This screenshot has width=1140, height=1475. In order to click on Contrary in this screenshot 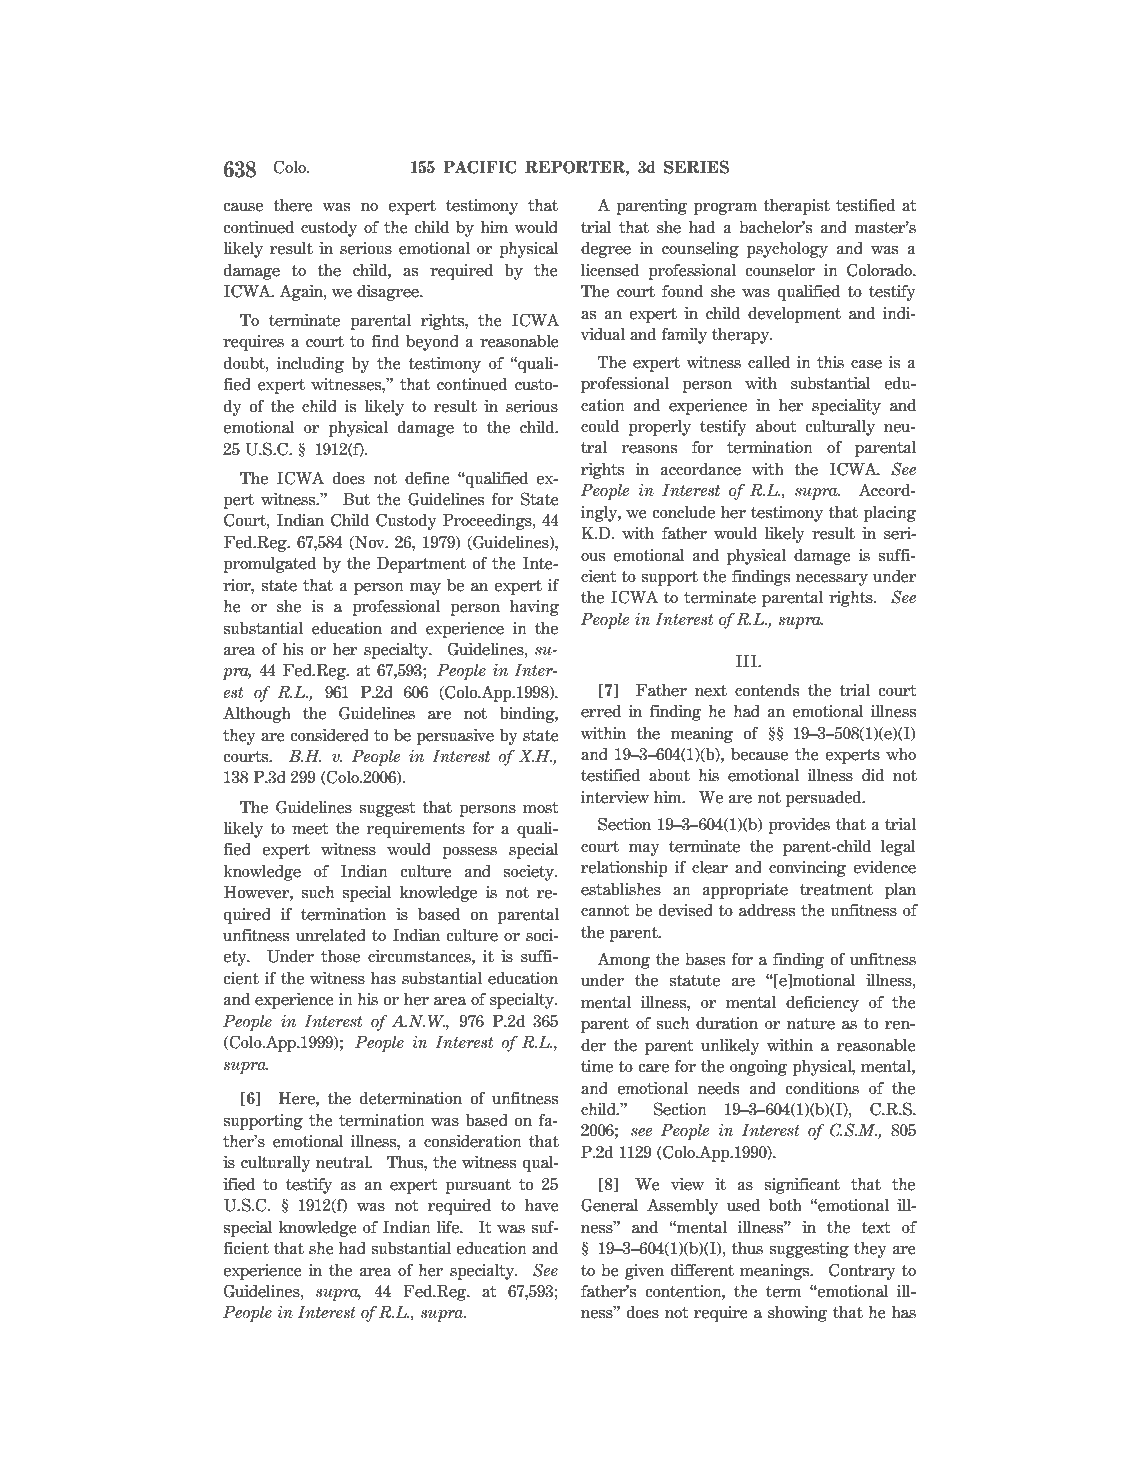, I will do `click(862, 1271)`.
